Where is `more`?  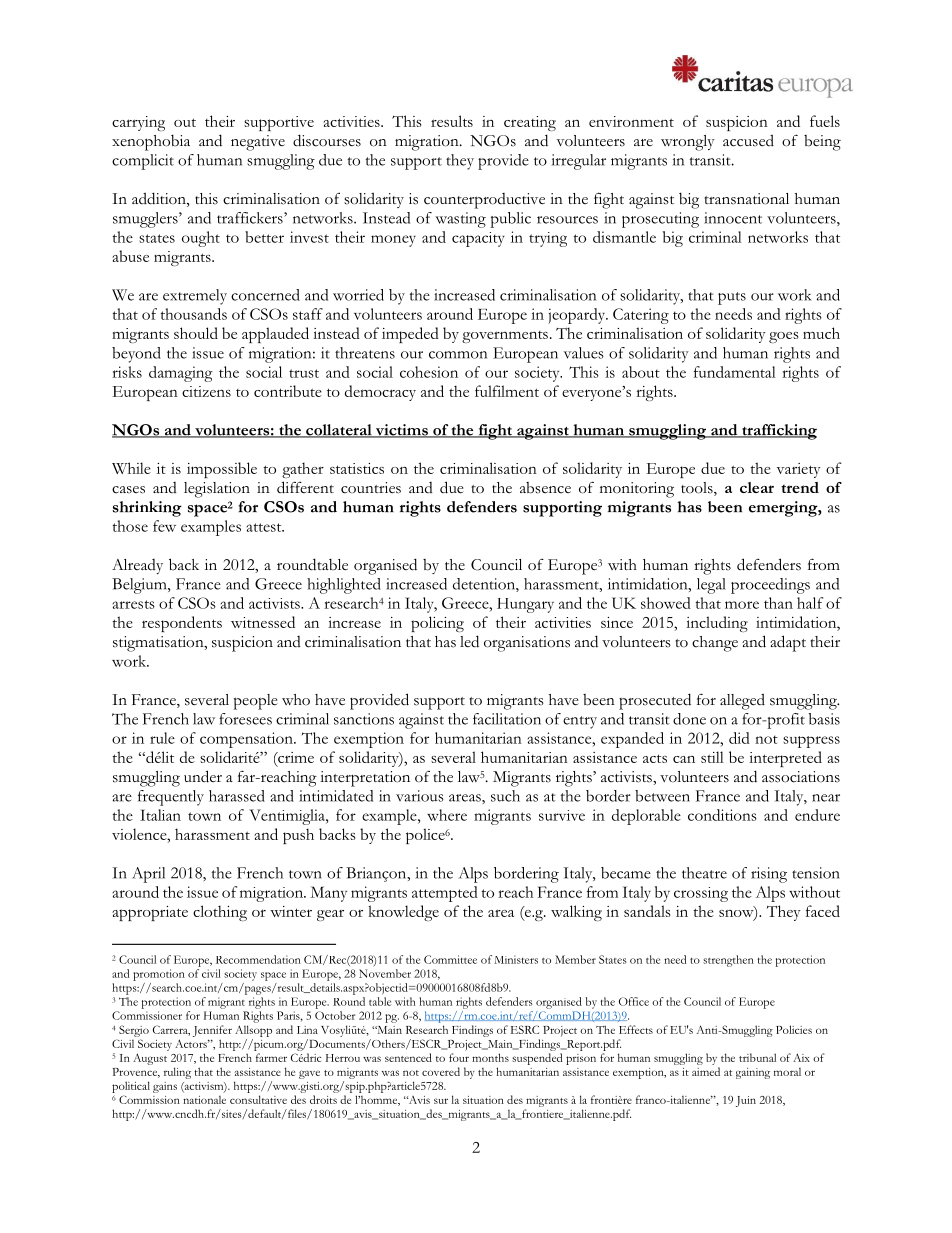
more is located at coordinates (742, 605).
